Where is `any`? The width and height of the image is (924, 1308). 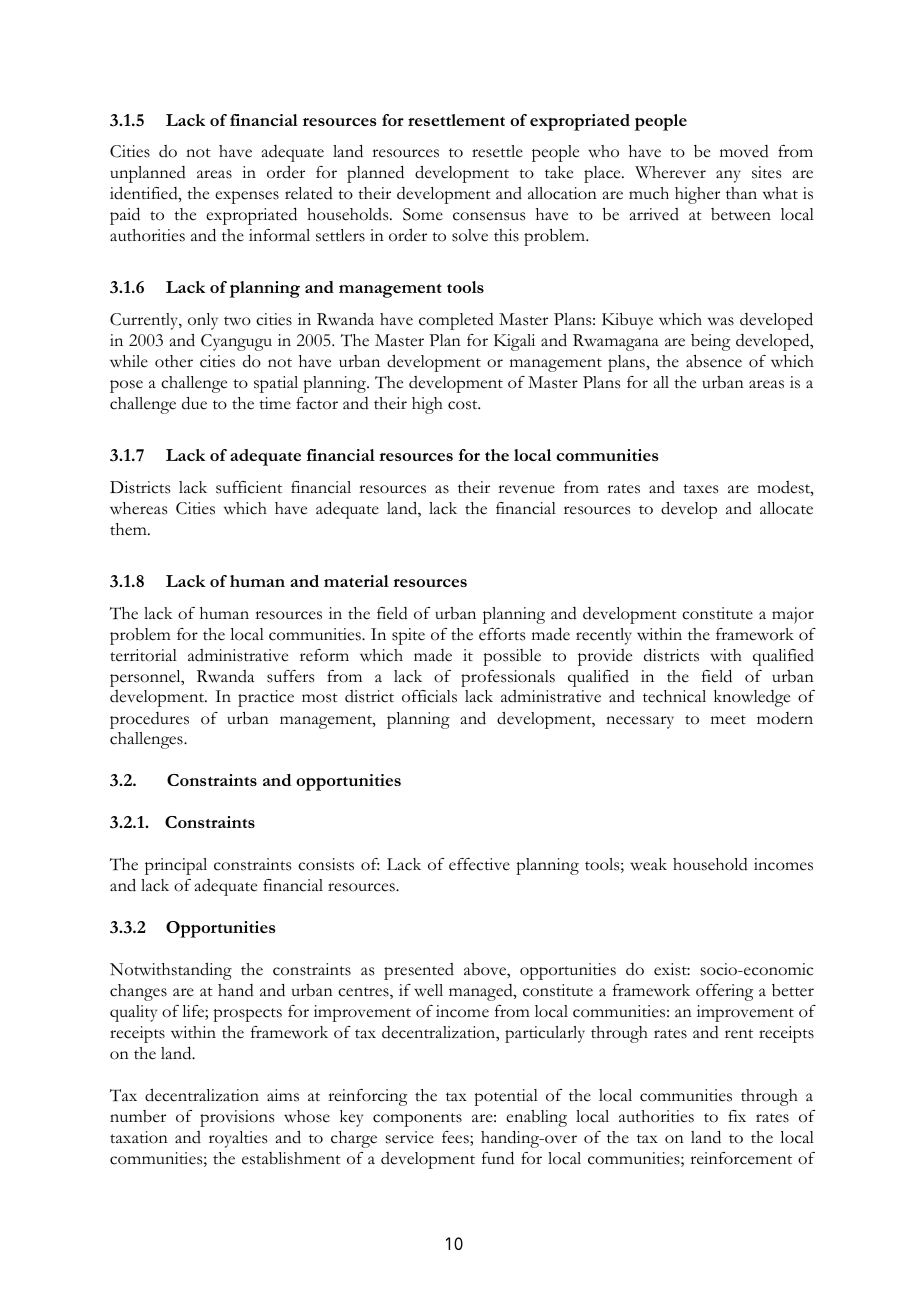
any is located at coordinates (728, 176).
